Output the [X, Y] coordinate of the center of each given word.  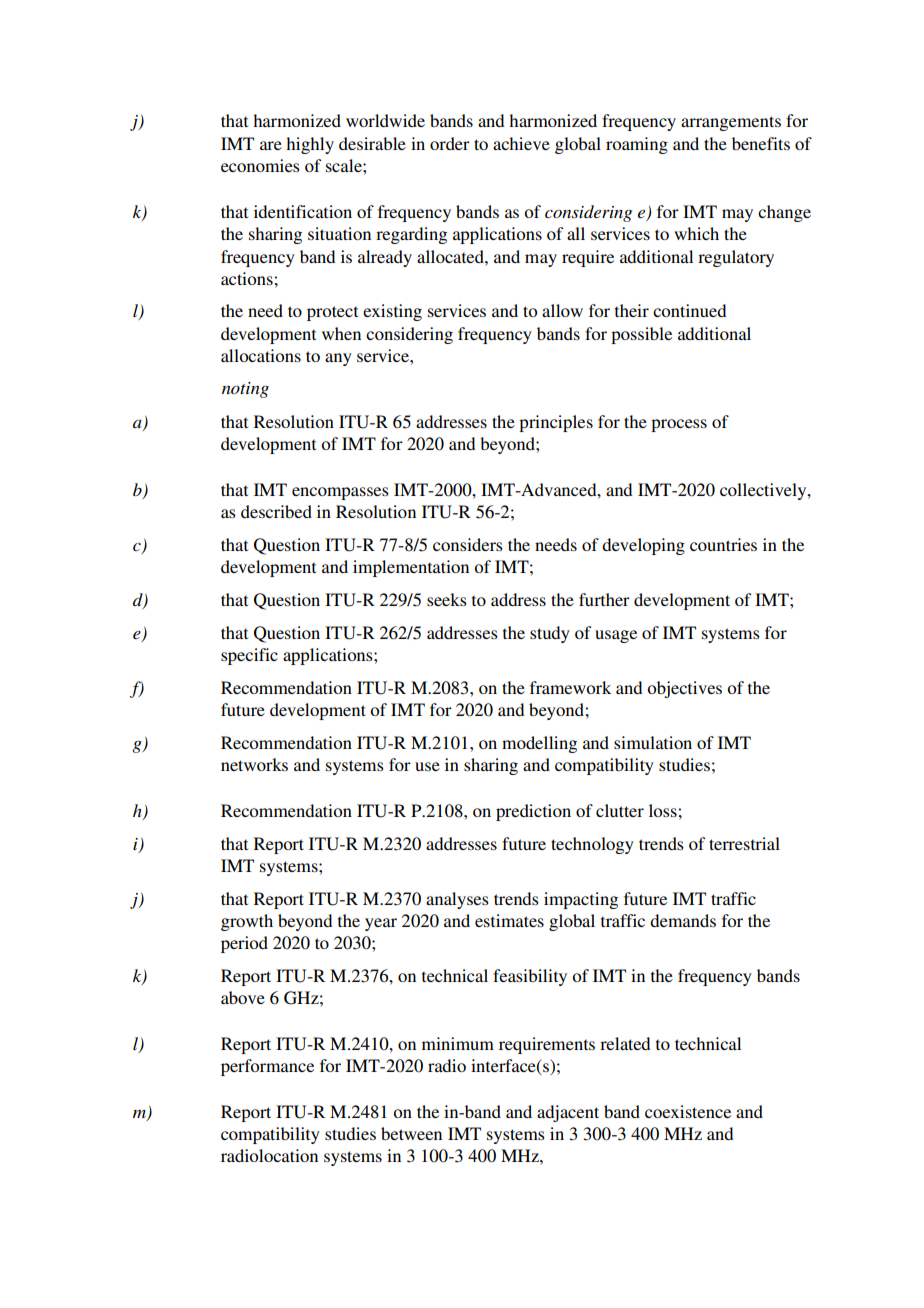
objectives [684, 689]
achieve [521, 143]
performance [267, 1067]
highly [310, 145]
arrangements [731, 123]
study [550, 634]
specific [249, 656]
